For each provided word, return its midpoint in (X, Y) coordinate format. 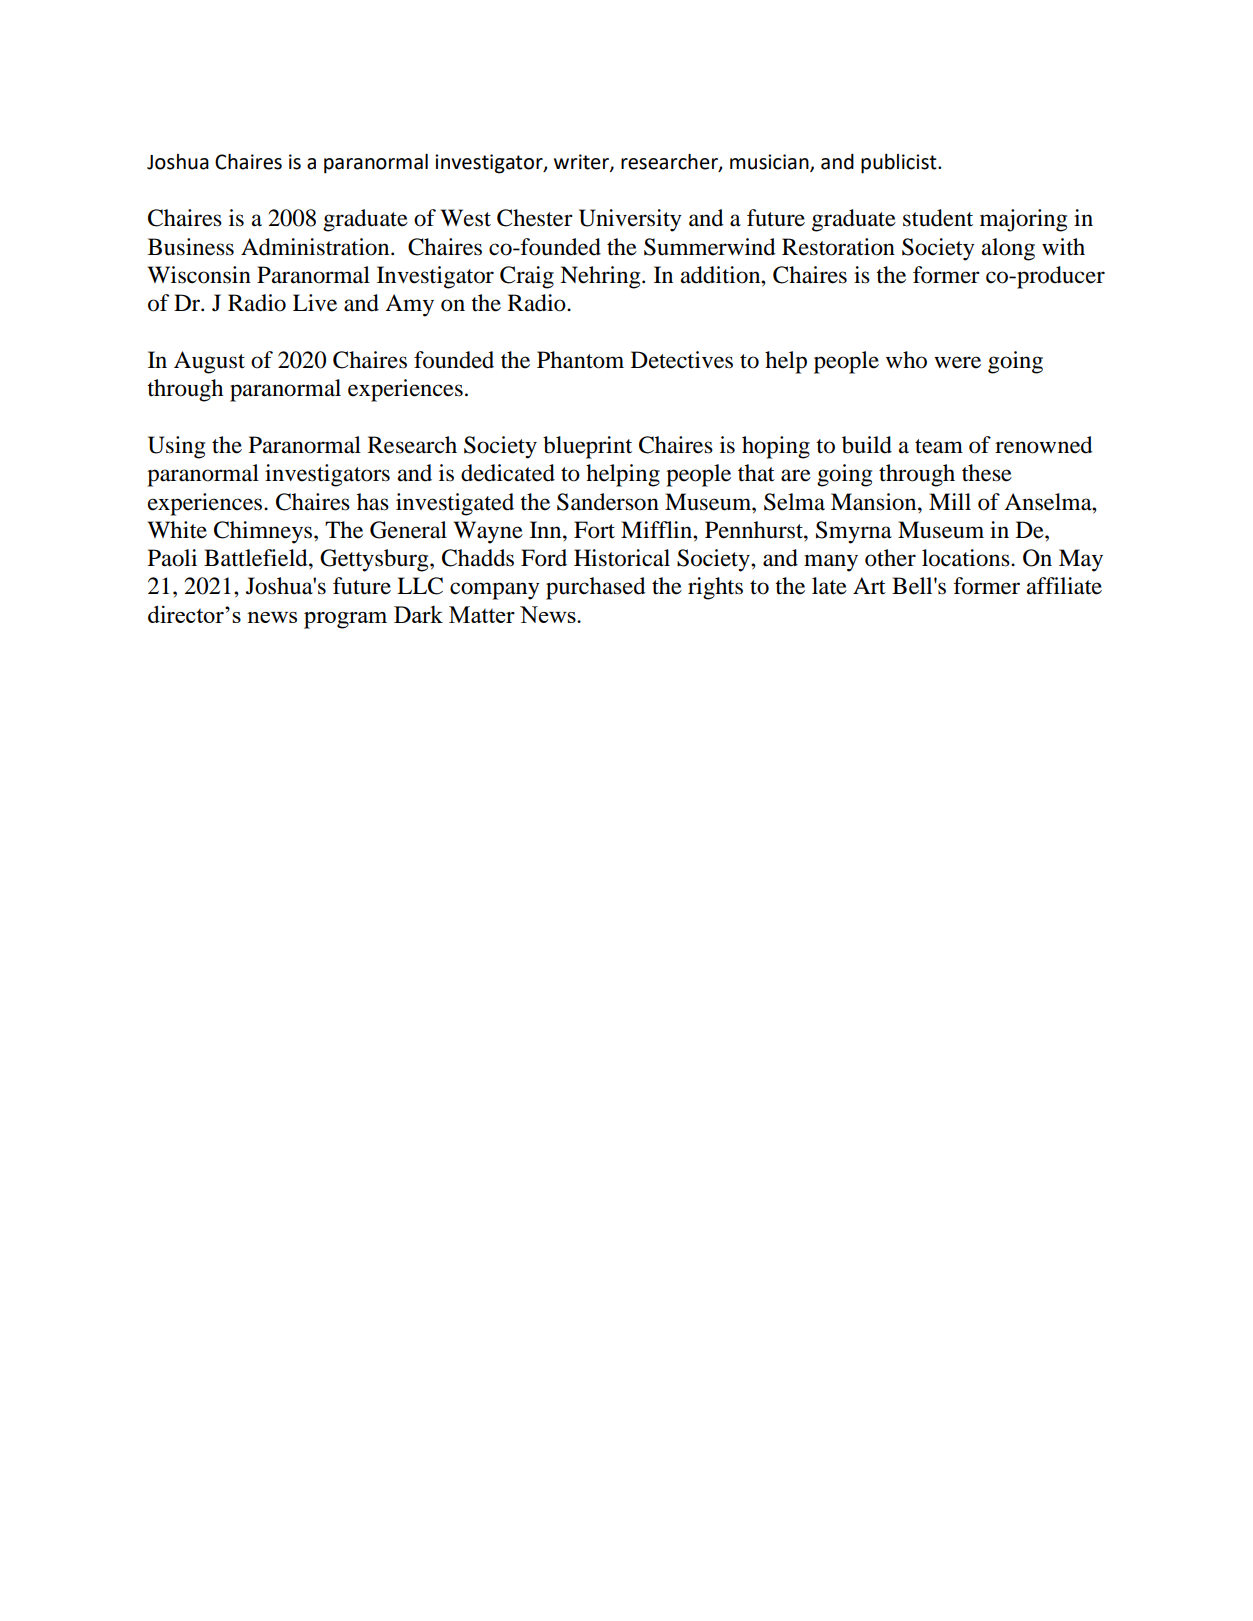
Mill (950, 501)
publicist (900, 164)
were (957, 362)
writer (582, 162)
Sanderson (608, 502)
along (1008, 249)
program (345, 620)
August (209, 362)
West (466, 218)
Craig (527, 277)
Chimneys (264, 532)
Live (315, 303)
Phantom (580, 360)
